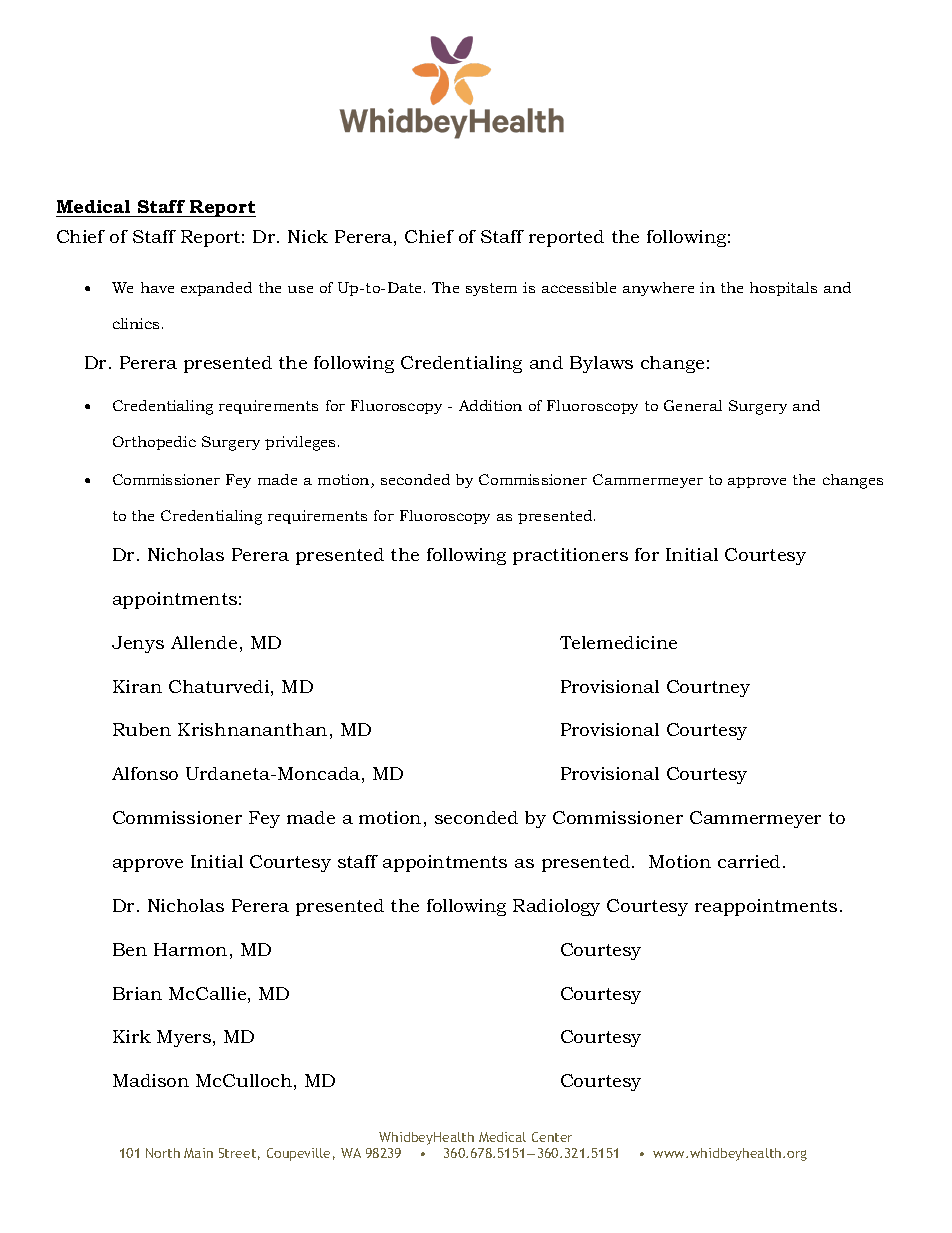  I want to click on Myers, so click(184, 1038).
